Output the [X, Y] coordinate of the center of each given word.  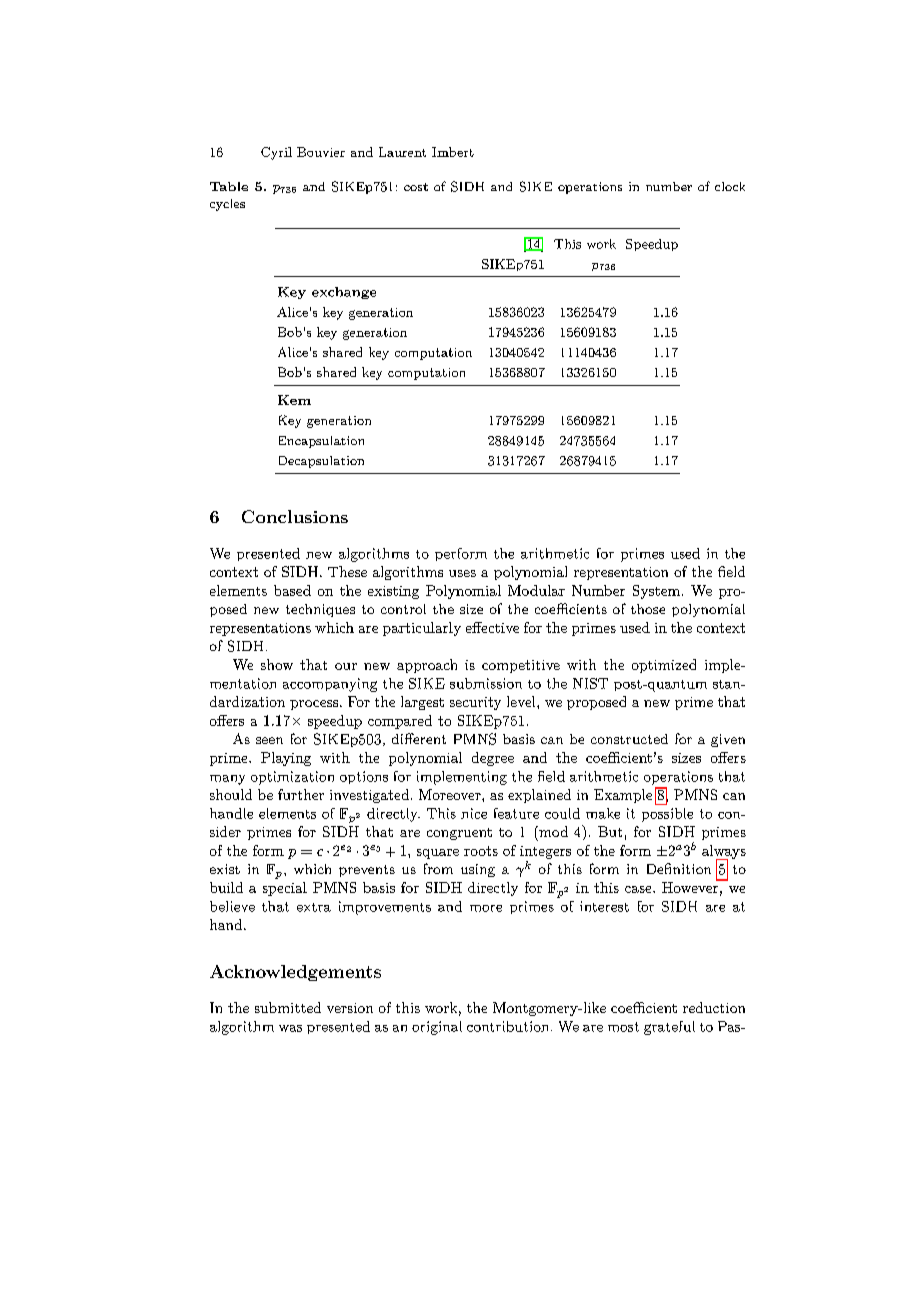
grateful [669, 1028]
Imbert [453, 152]
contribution [507, 1026]
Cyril [276, 153]
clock [730, 186]
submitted [288, 1007]
